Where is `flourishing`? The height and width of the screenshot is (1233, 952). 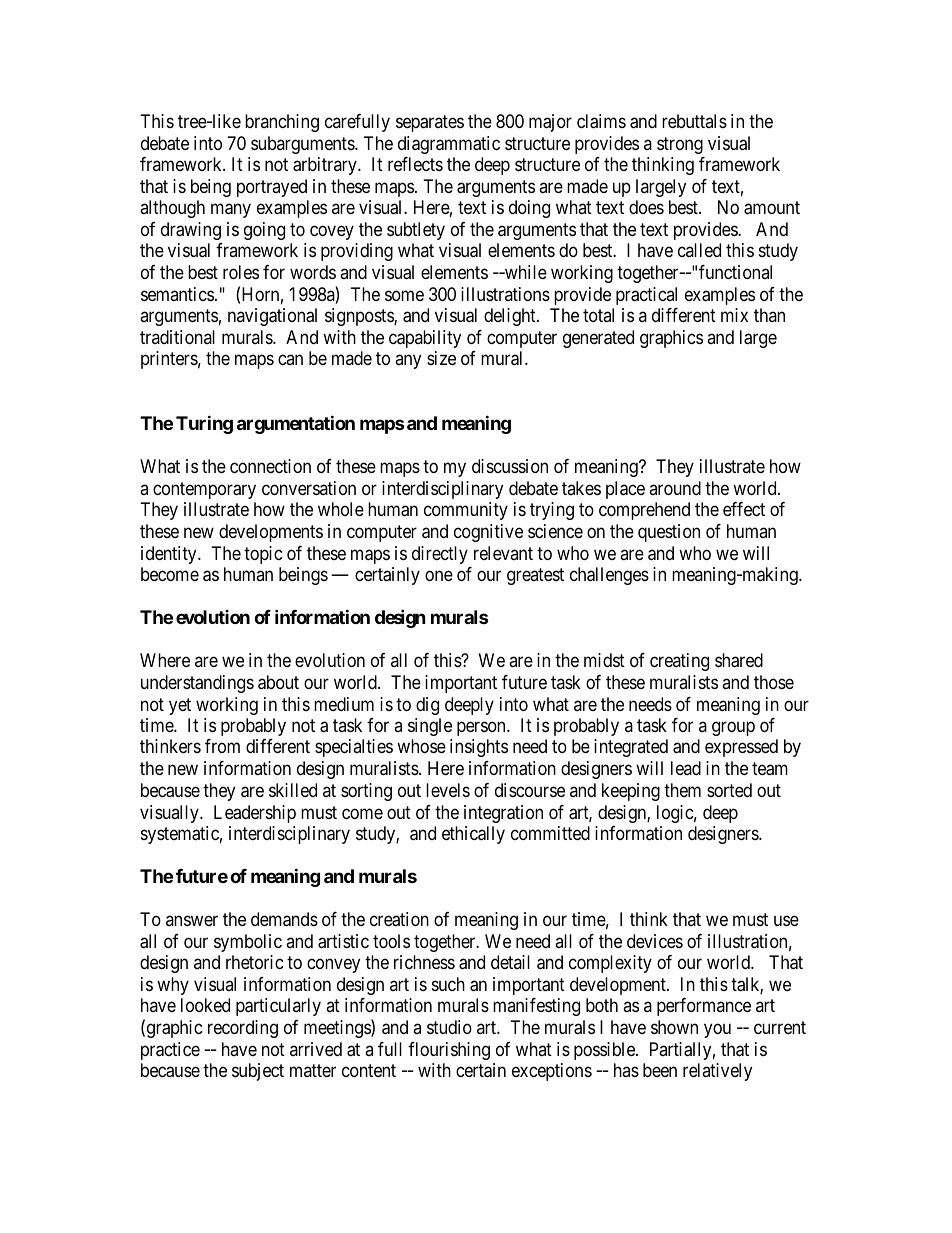
flourishing is located at coordinates (449, 1051).
